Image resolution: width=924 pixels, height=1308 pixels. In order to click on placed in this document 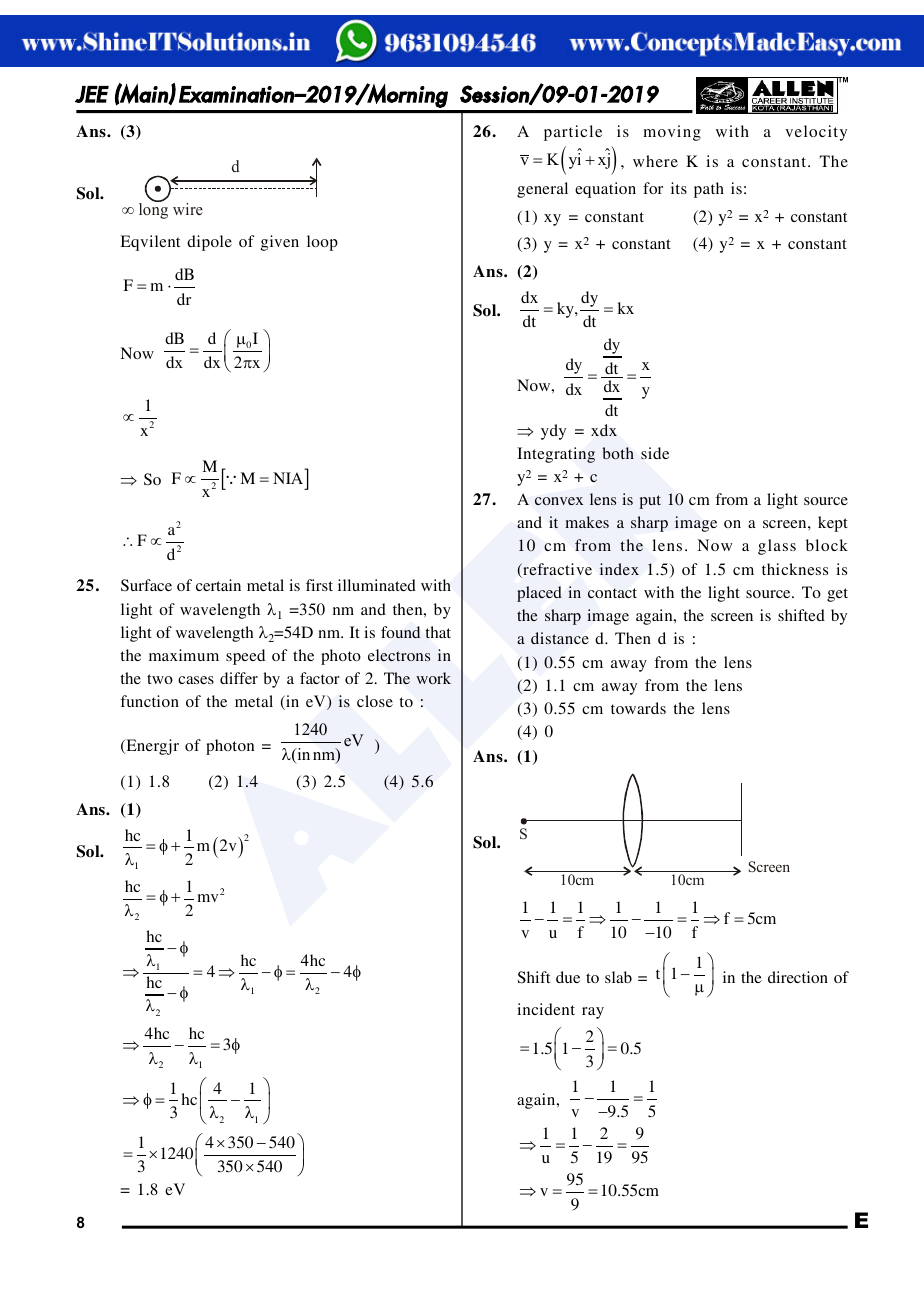, I will do `click(539, 594)`.
